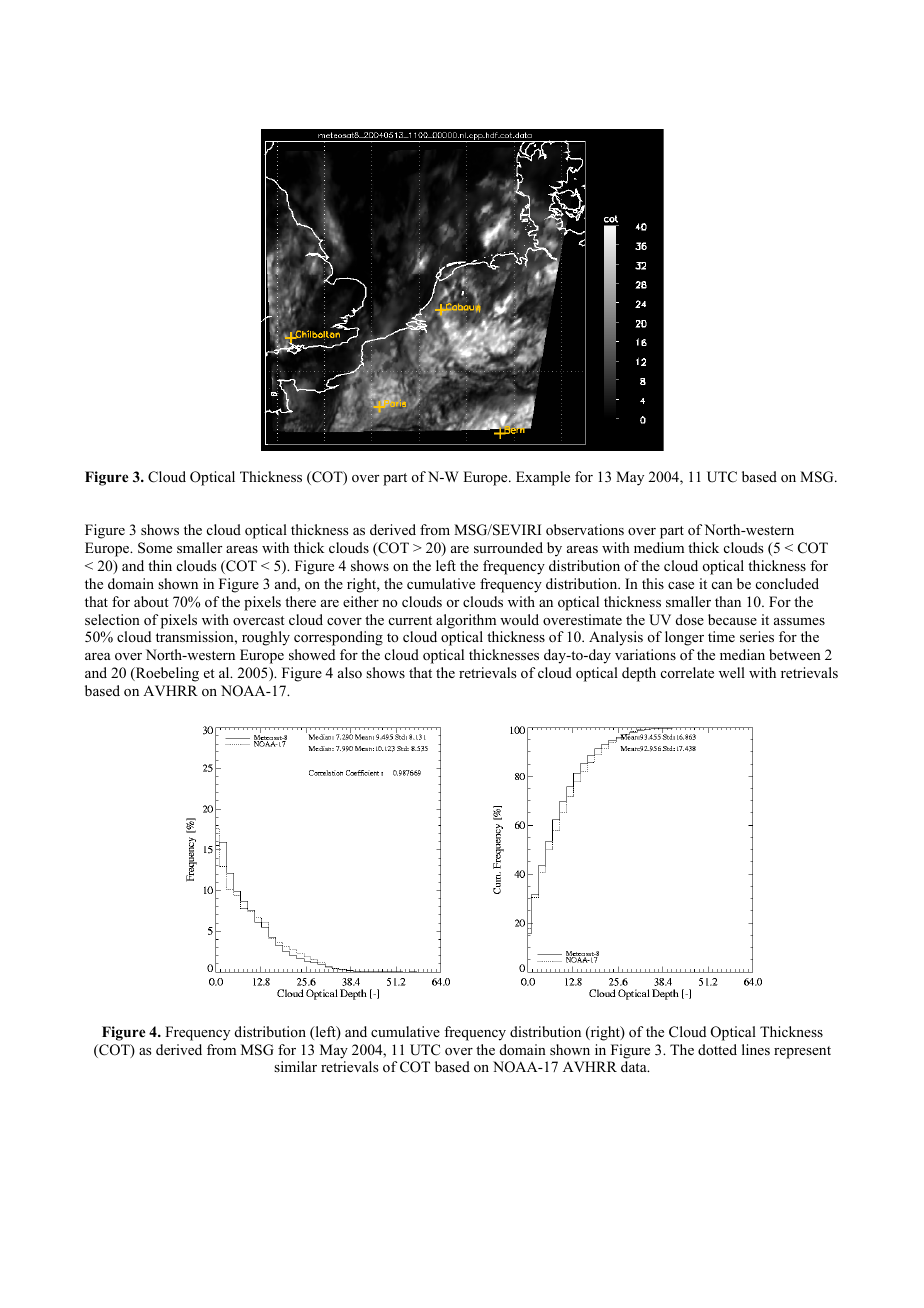  I want to click on Example, so click(543, 478).
